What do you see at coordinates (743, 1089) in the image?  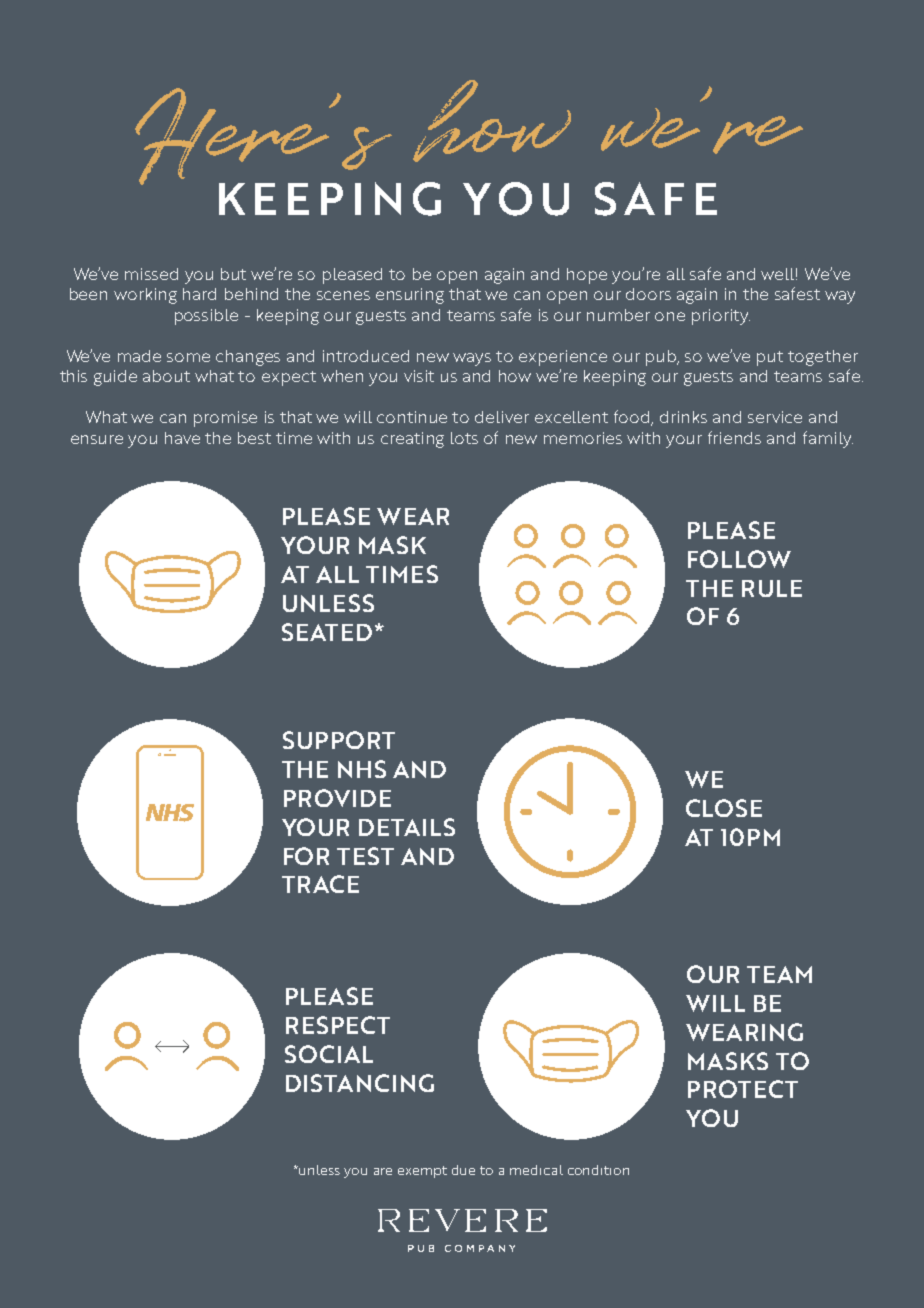 I see `PROTECT` at bounding box center [743, 1089].
